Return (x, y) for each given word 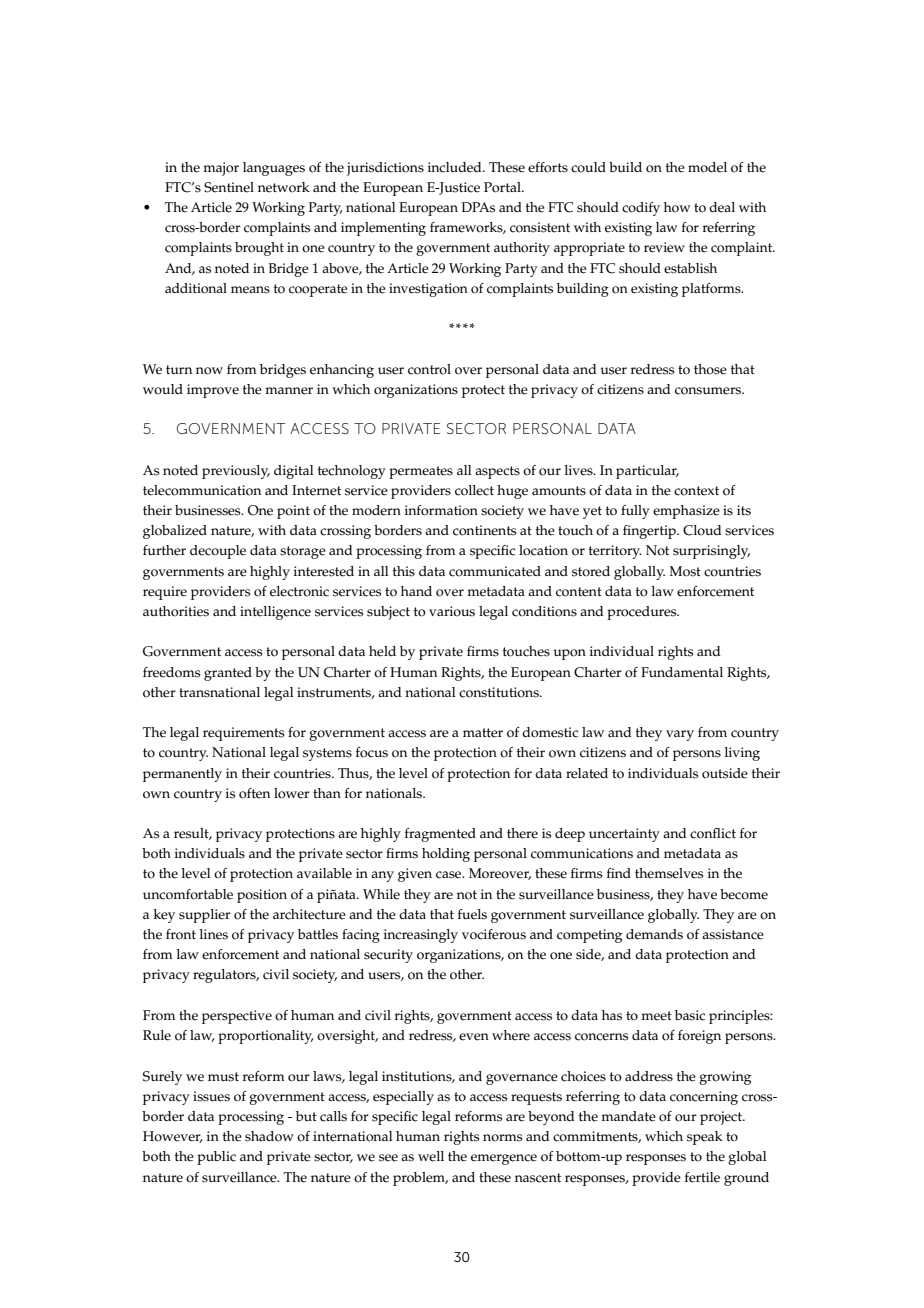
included (456, 167)
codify (641, 209)
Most (685, 571)
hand (416, 591)
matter (483, 733)
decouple (218, 552)
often (254, 793)
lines (214, 934)
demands (654, 934)
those (710, 369)
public (216, 1158)
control (429, 369)
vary (680, 735)
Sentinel (229, 187)
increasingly (421, 936)
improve (213, 391)
